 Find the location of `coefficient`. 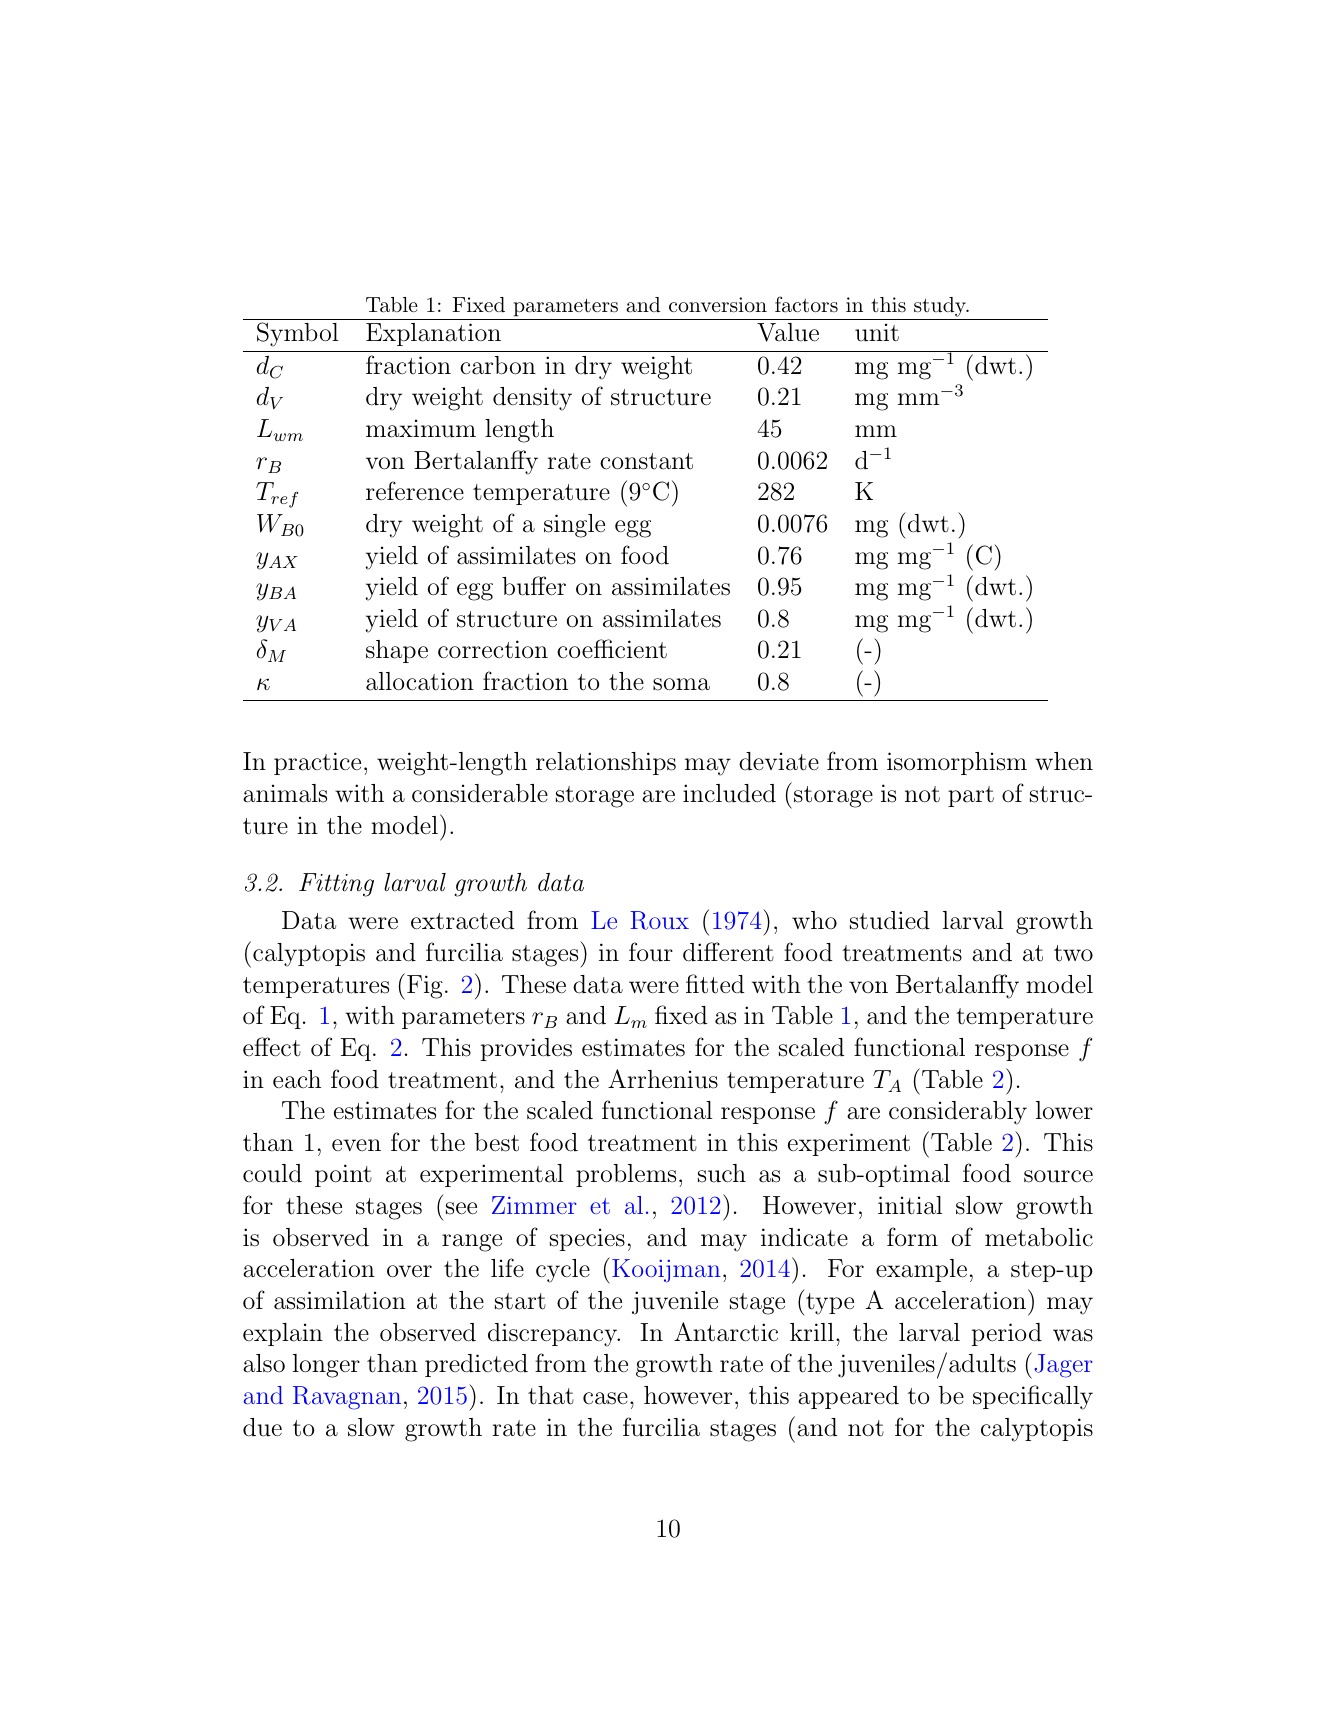

coefficient is located at coordinates (612, 649).
